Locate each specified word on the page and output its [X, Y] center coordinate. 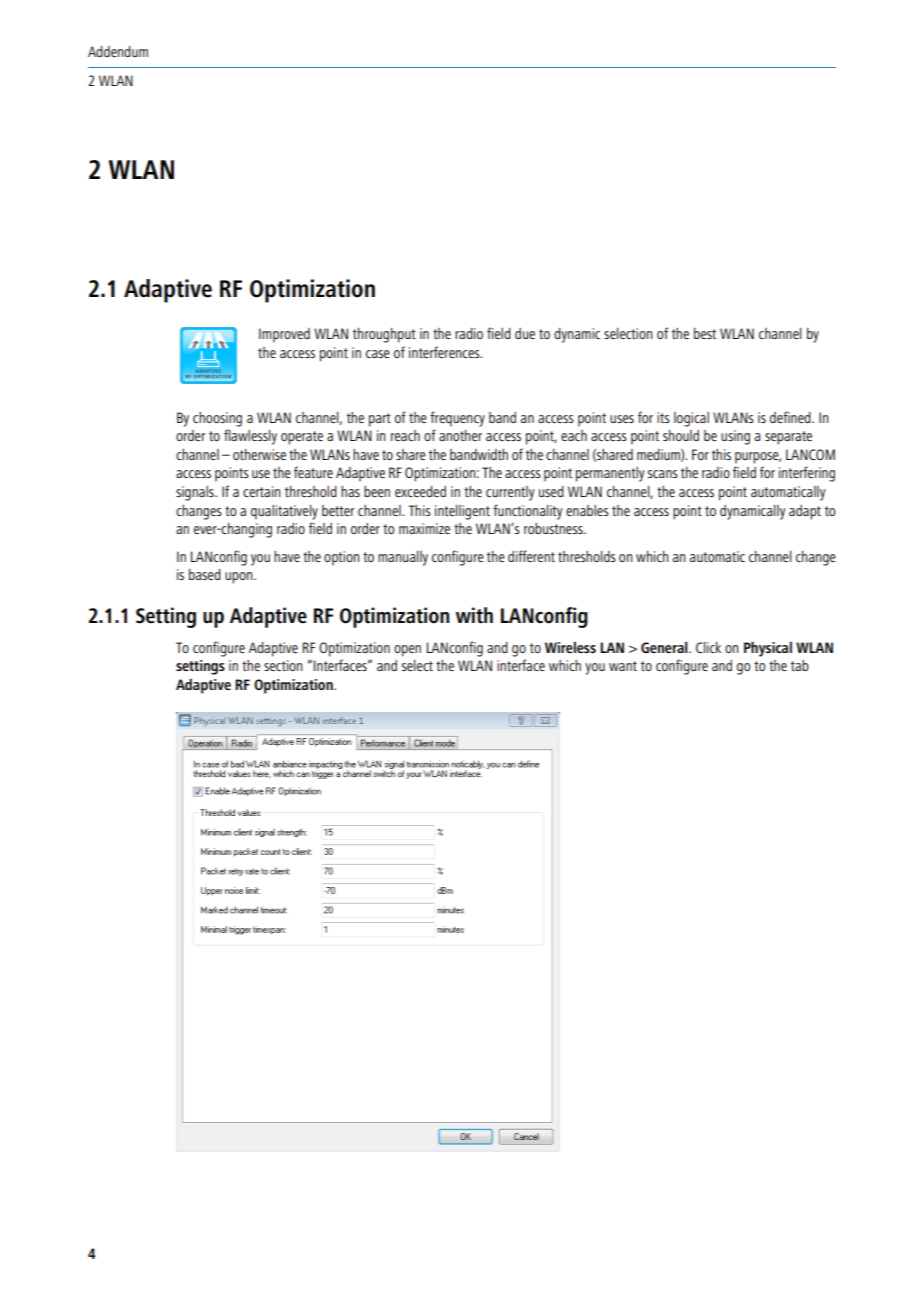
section [283, 665]
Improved [284, 335]
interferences [445, 352]
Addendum [118, 51]
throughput [384, 335]
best [705, 333]
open [407, 651]
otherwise [259, 454]
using [735, 437]
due [525, 333]
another [460, 435]
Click [708, 647]
